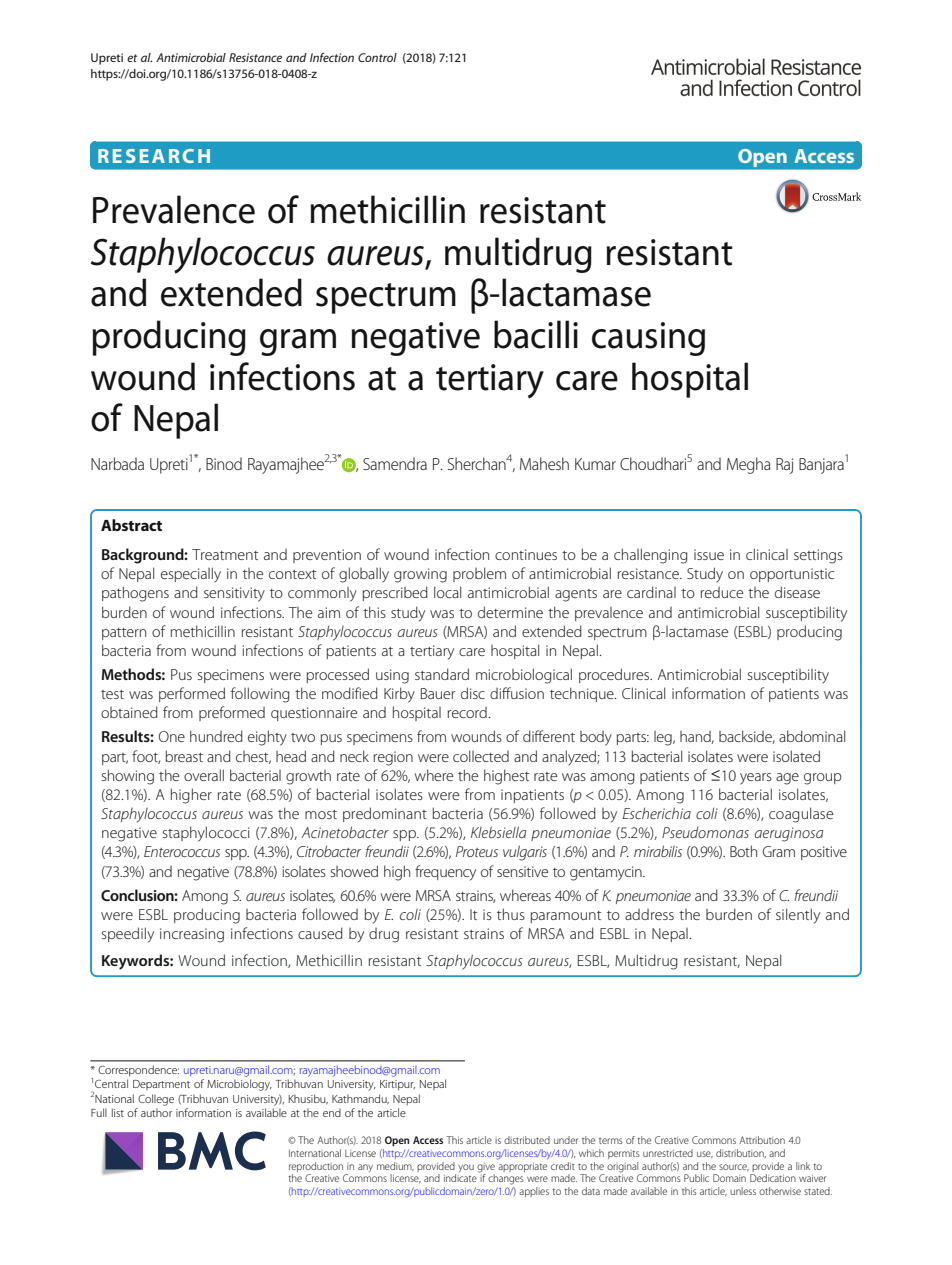 The height and width of the document is (1265, 952). What do you see at coordinates (595, 464) in the document?
I see `Kumar` at bounding box center [595, 464].
